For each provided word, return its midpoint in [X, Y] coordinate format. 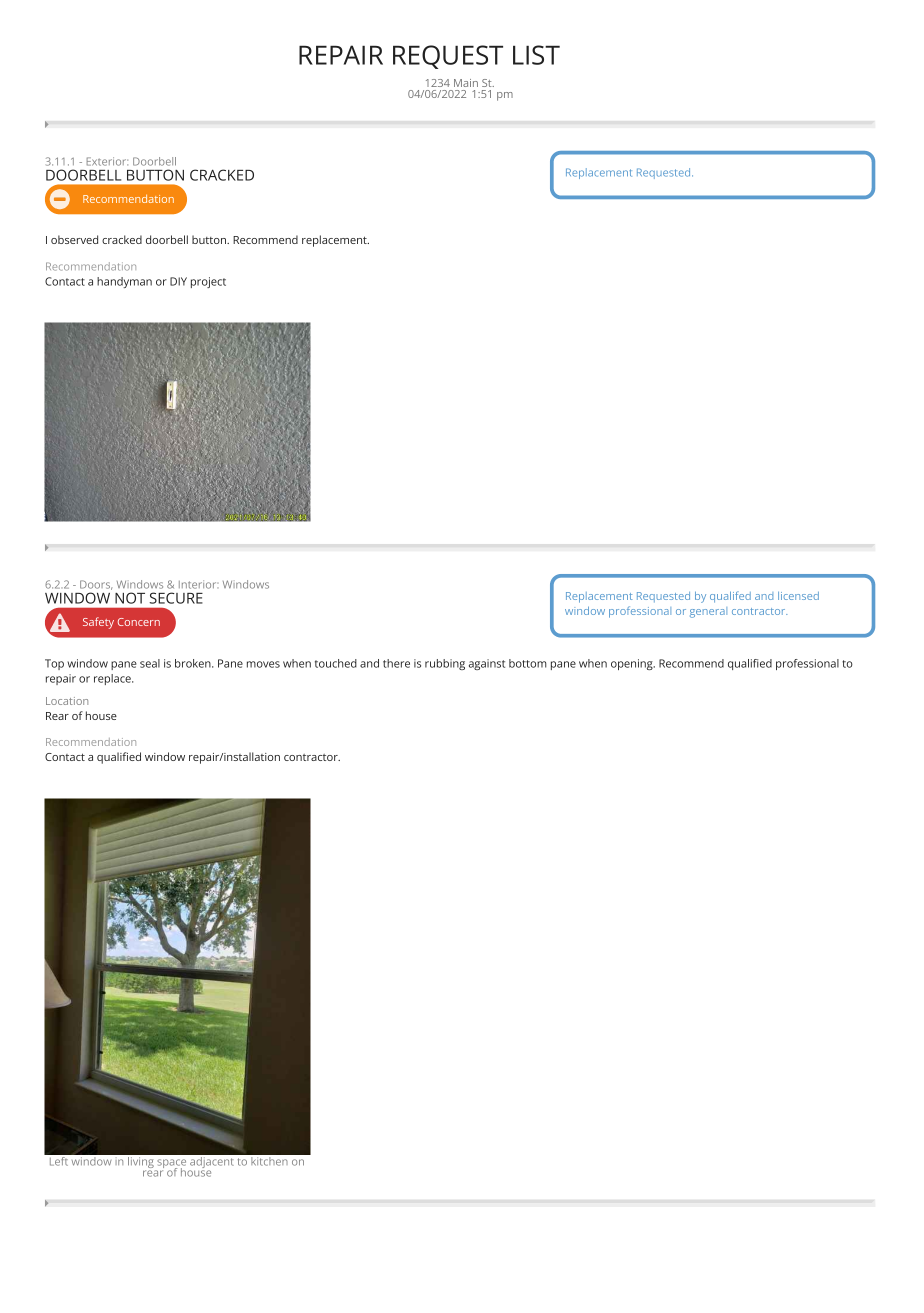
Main [466, 83]
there [396, 663]
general [708, 612]
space [170, 1165]
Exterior [107, 161]
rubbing [445, 664]
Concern [139, 622]
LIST [536, 55]
